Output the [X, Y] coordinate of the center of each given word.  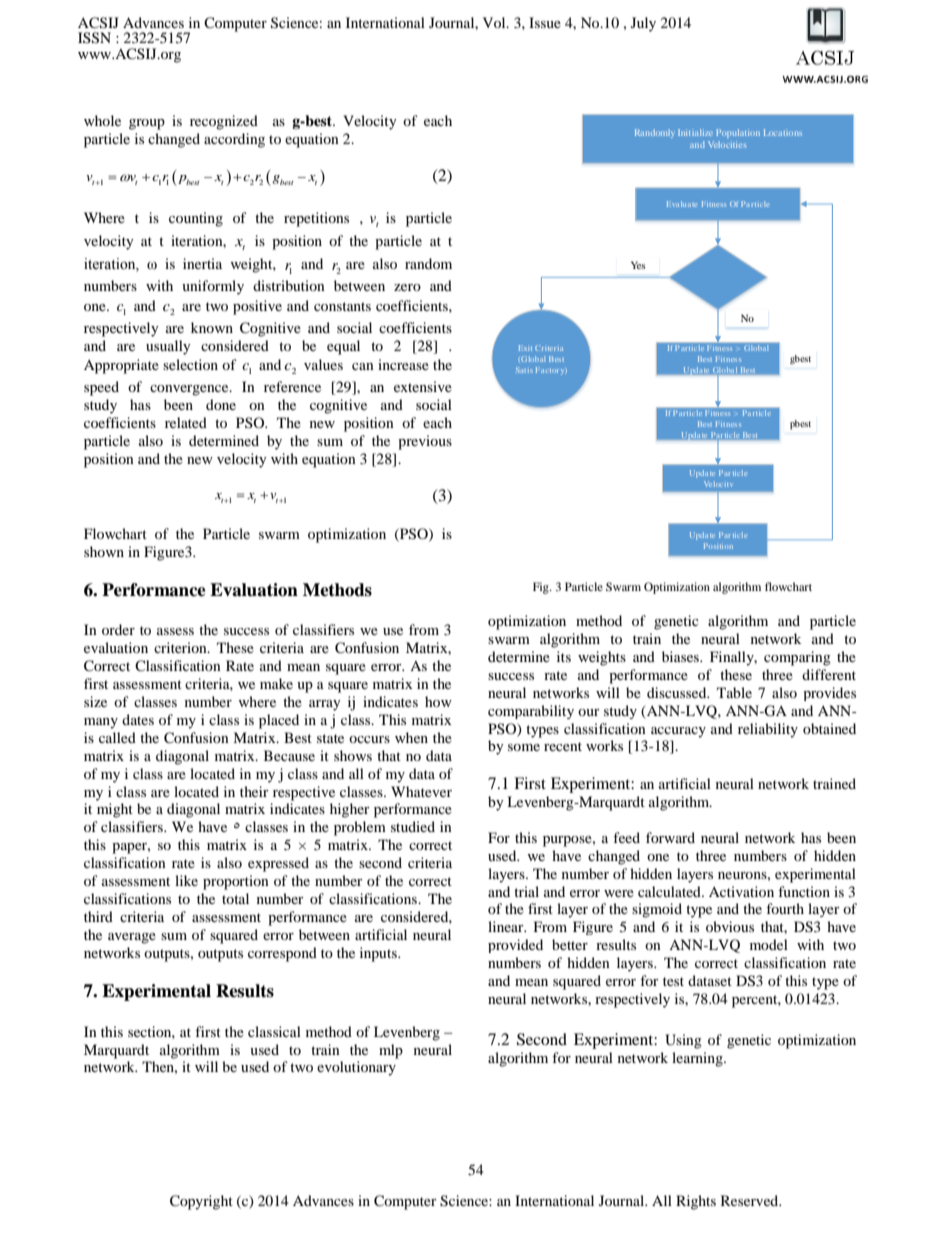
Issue [545, 22]
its [564, 656]
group [147, 124]
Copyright [201, 1202]
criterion [181, 647]
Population [738, 133]
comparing [797, 658]
